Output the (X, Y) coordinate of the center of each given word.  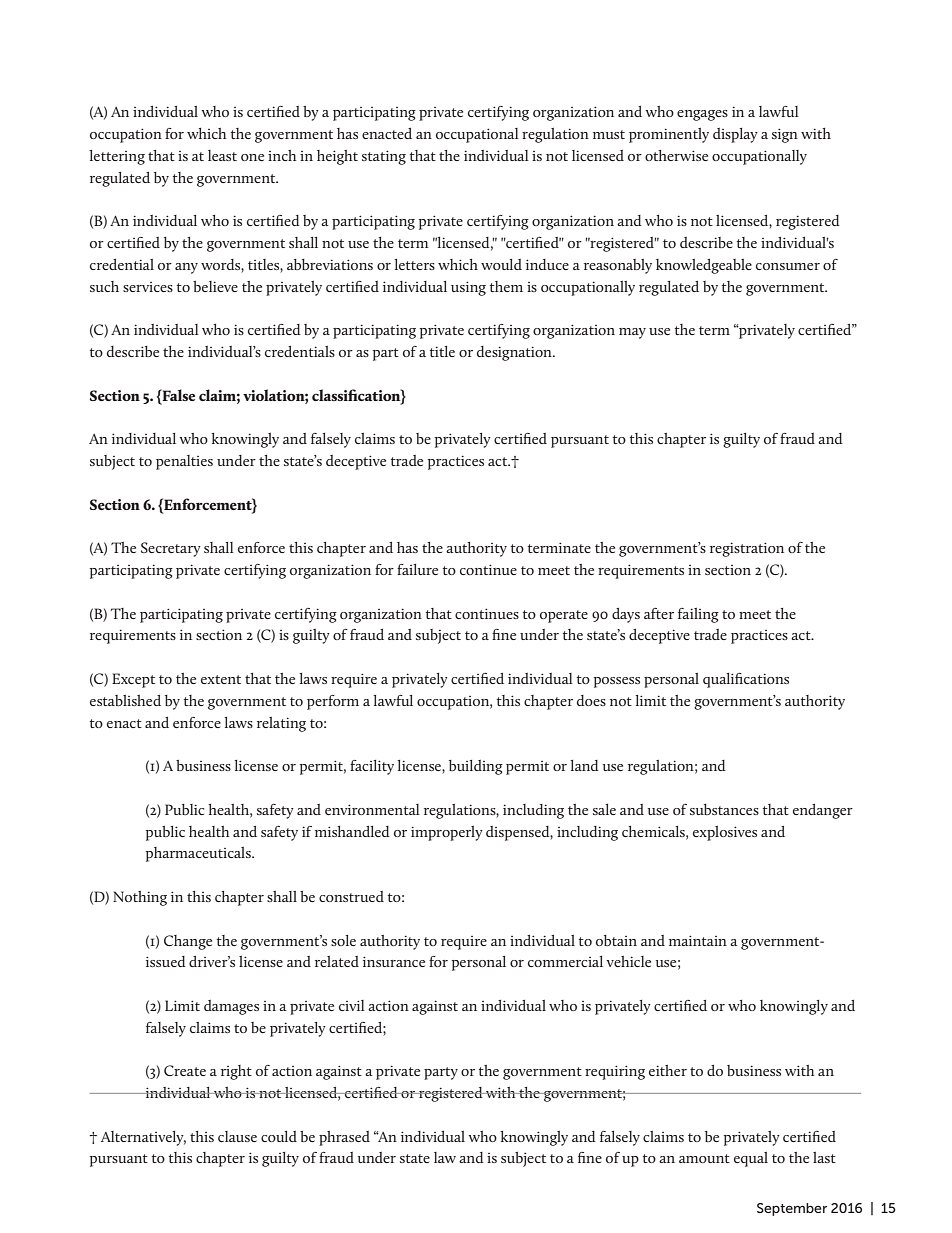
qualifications (746, 680)
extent (221, 679)
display (735, 135)
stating (384, 157)
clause (237, 1136)
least (222, 155)
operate (564, 616)
